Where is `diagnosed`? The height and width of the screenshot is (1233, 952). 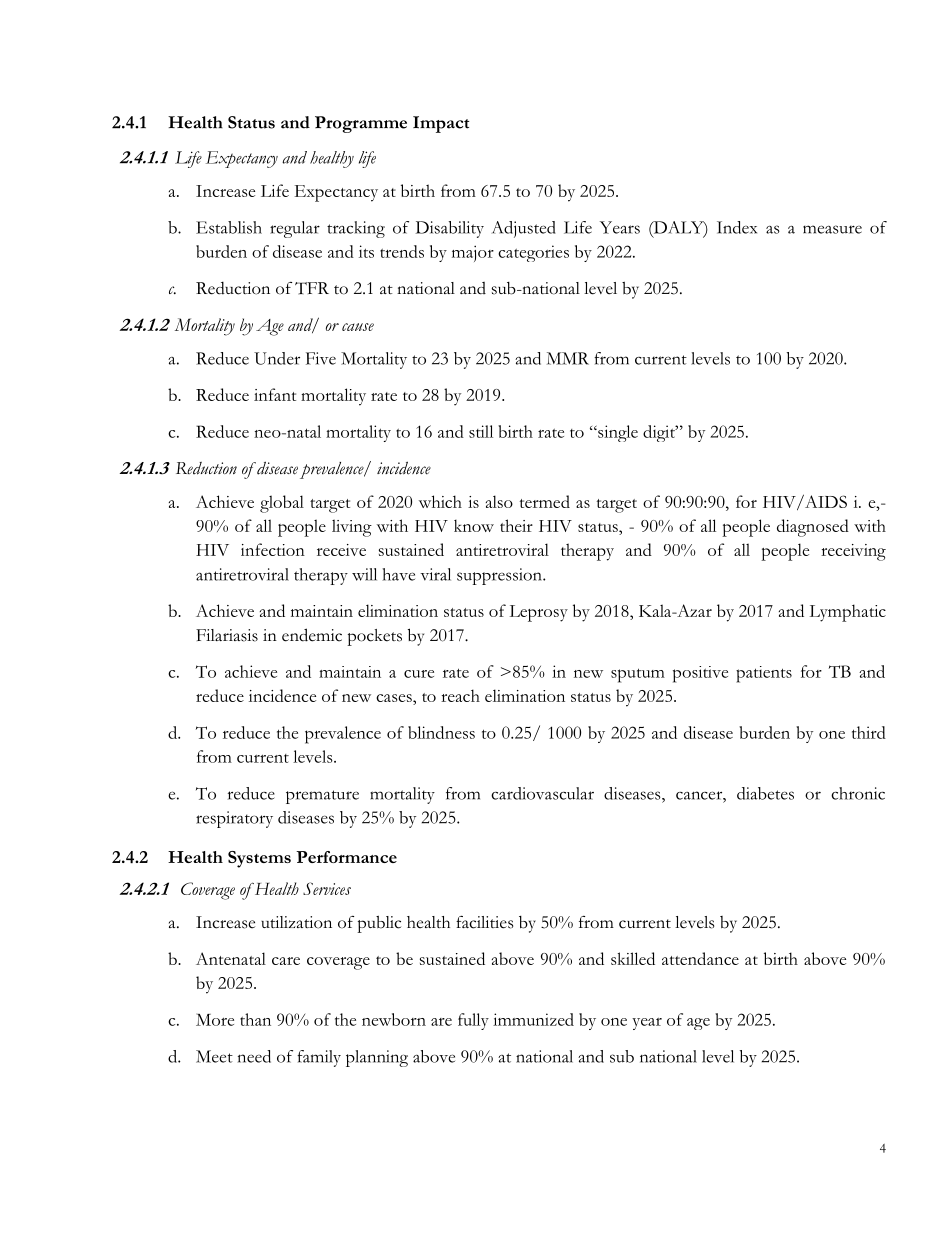 diagnosed is located at coordinates (813, 528).
